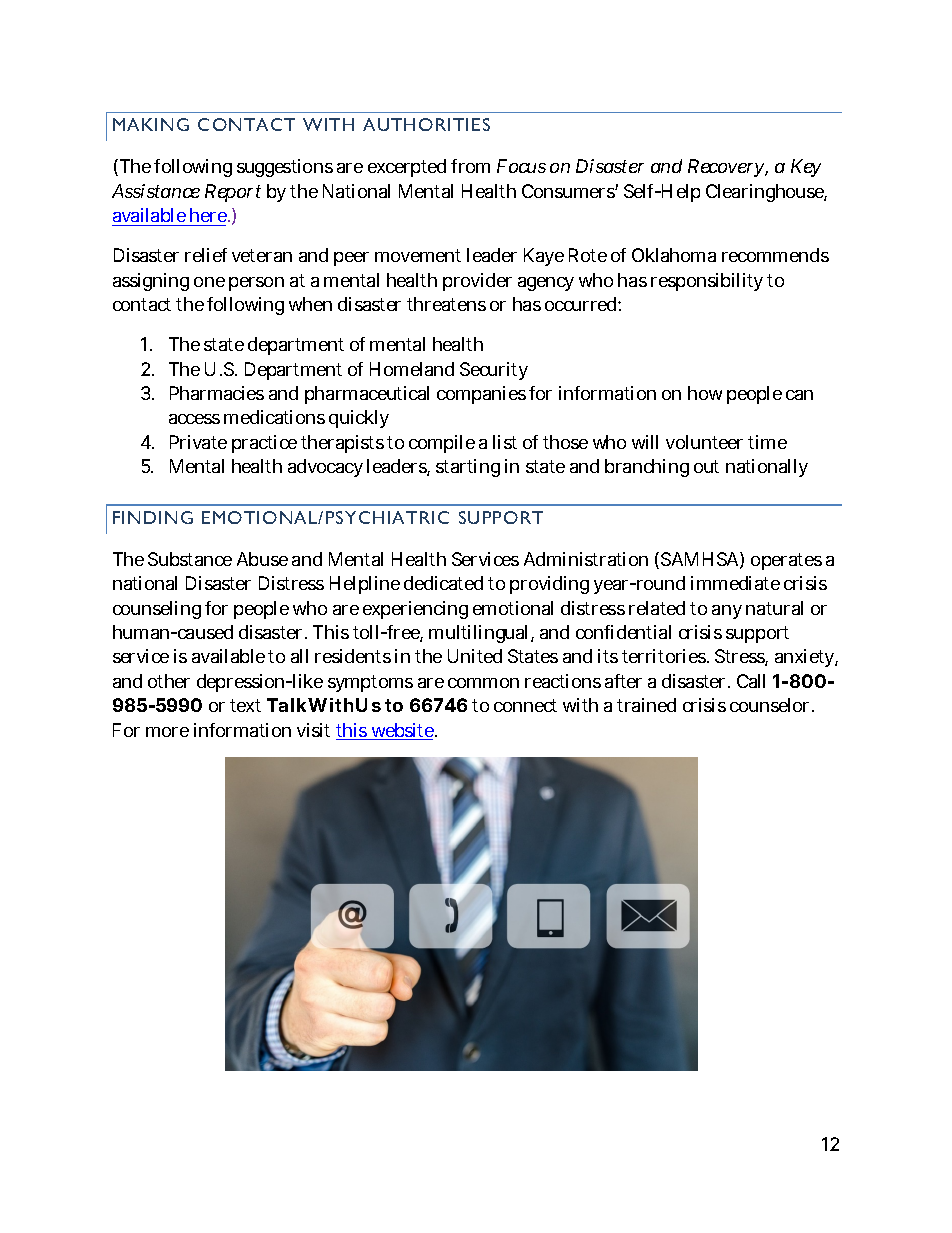 This screenshot has width=952, height=1233. Describe the element at coordinates (786, 561) in the screenshot. I see `operates` at that location.
